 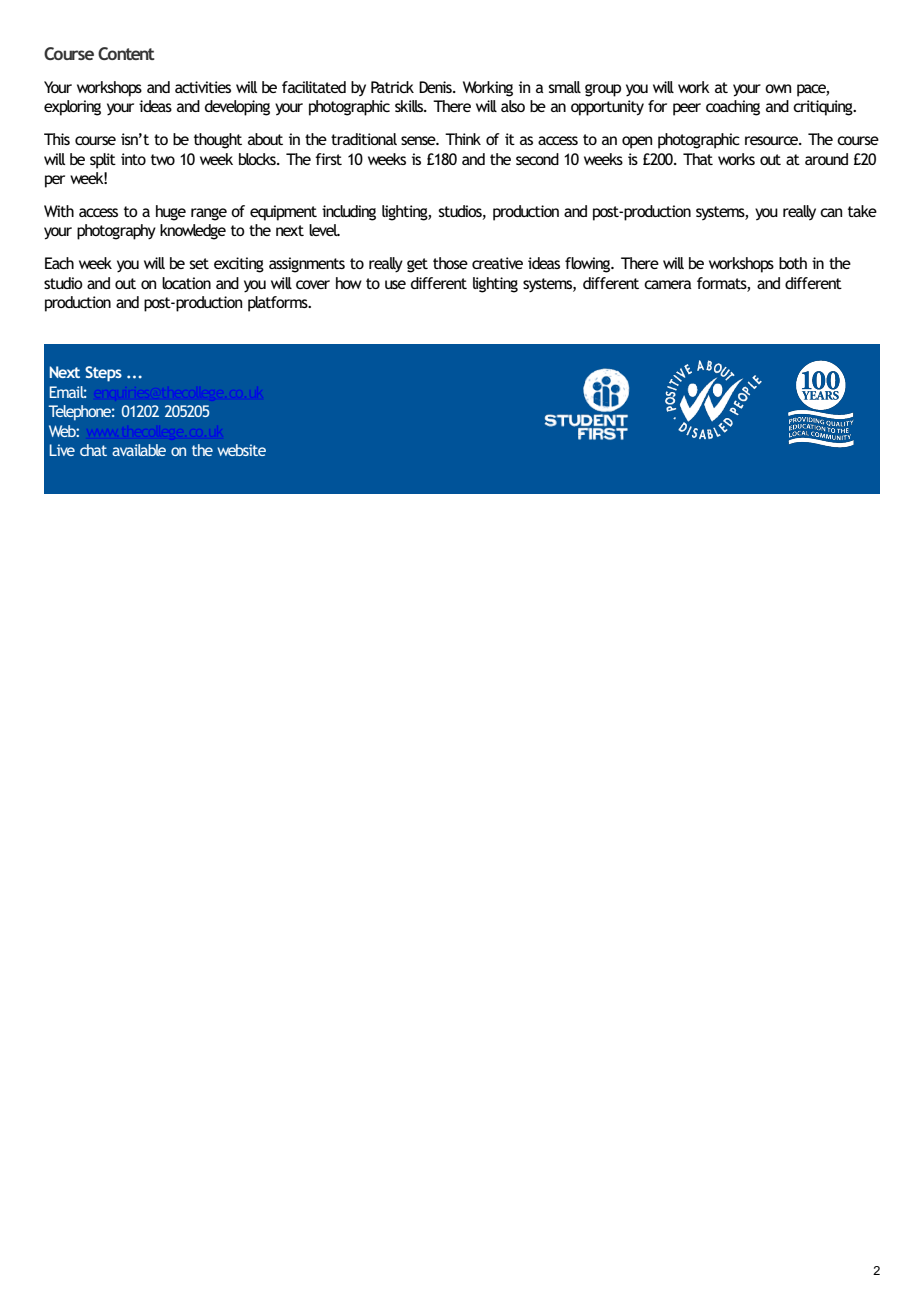 What do you see at coordinates (171, 213) in the screenshot?
I see `huge` at bounding box center [171, 213].
